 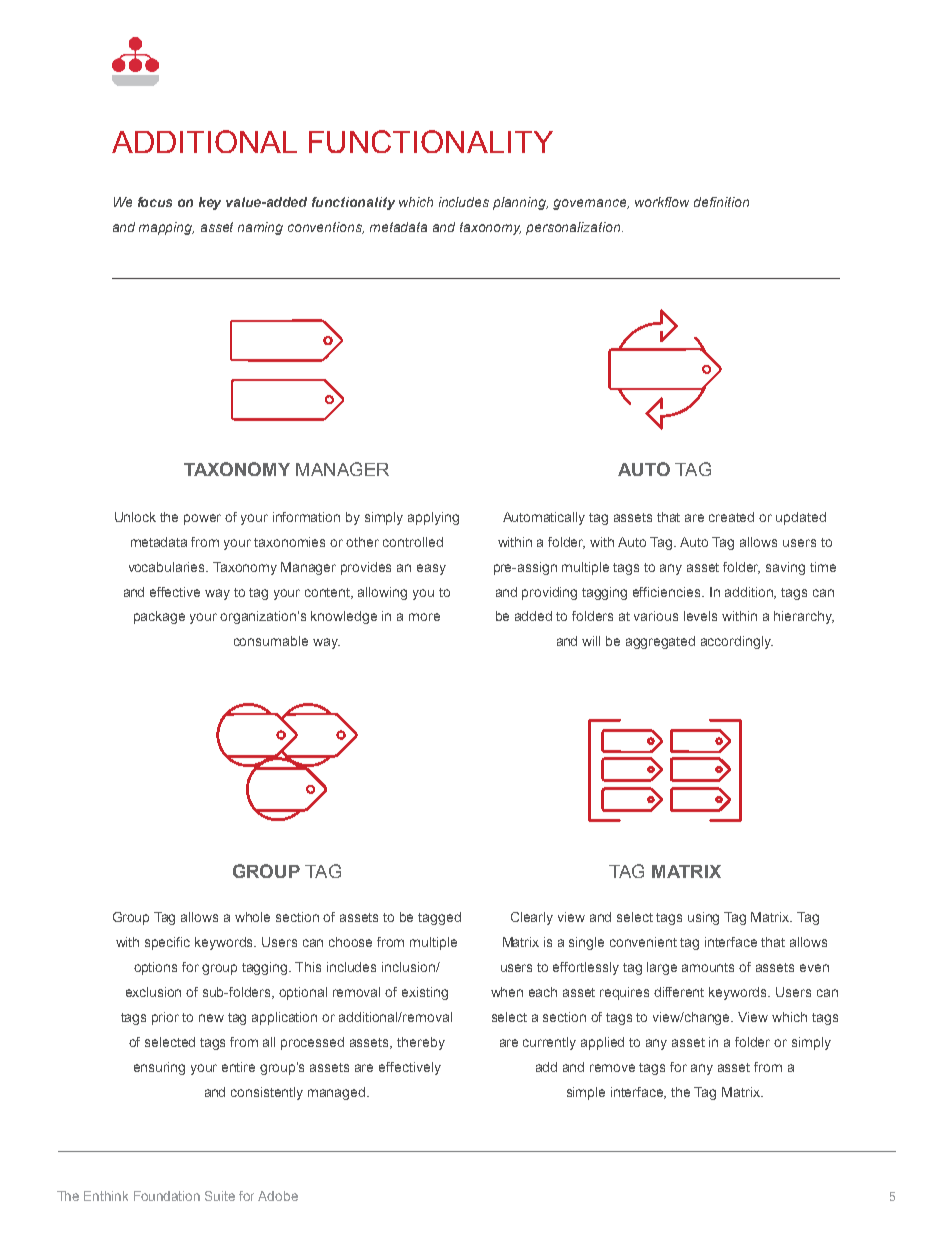 I want to click on using, so click(x=703, y=918).
